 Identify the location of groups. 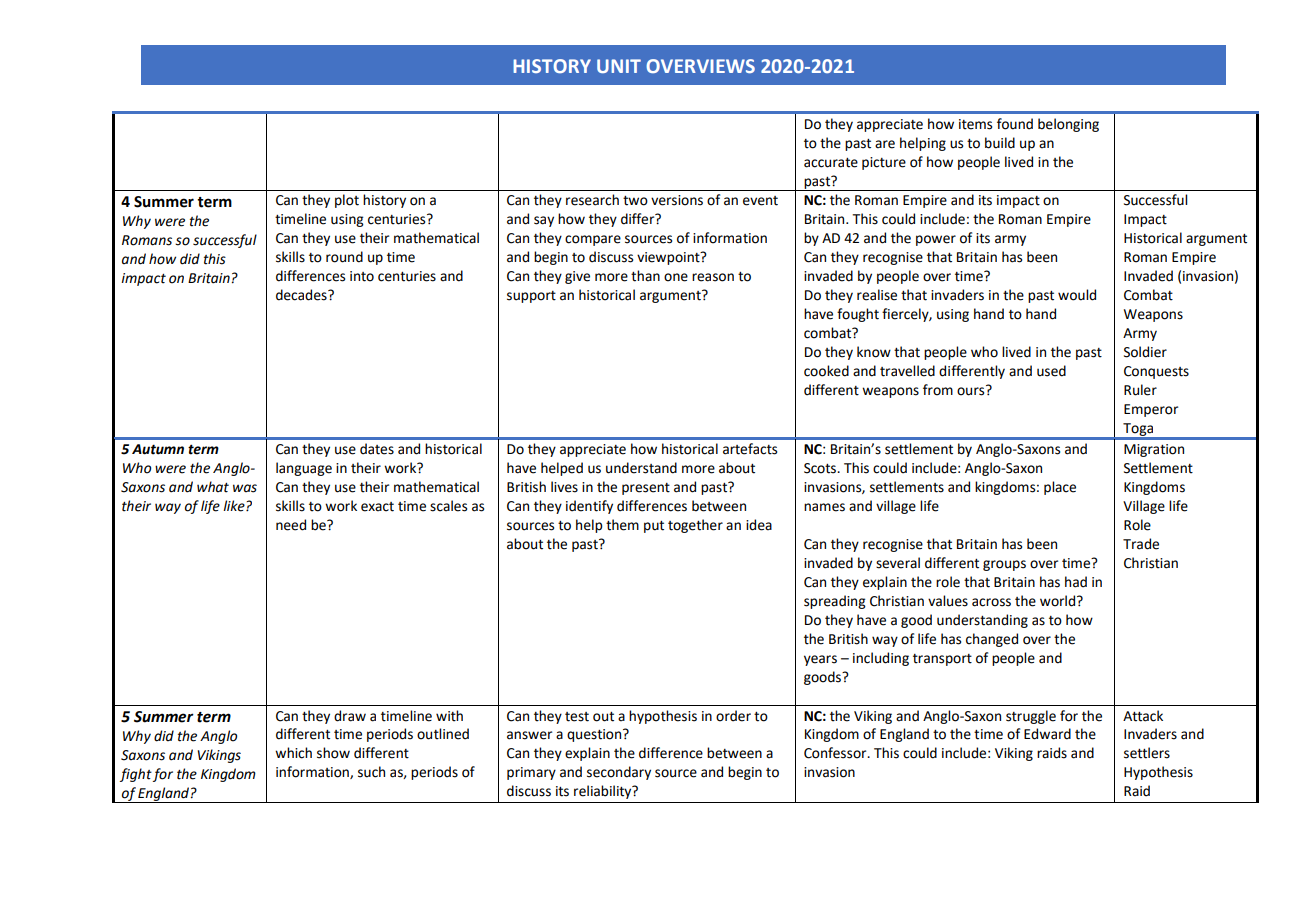
(1004, 565).
